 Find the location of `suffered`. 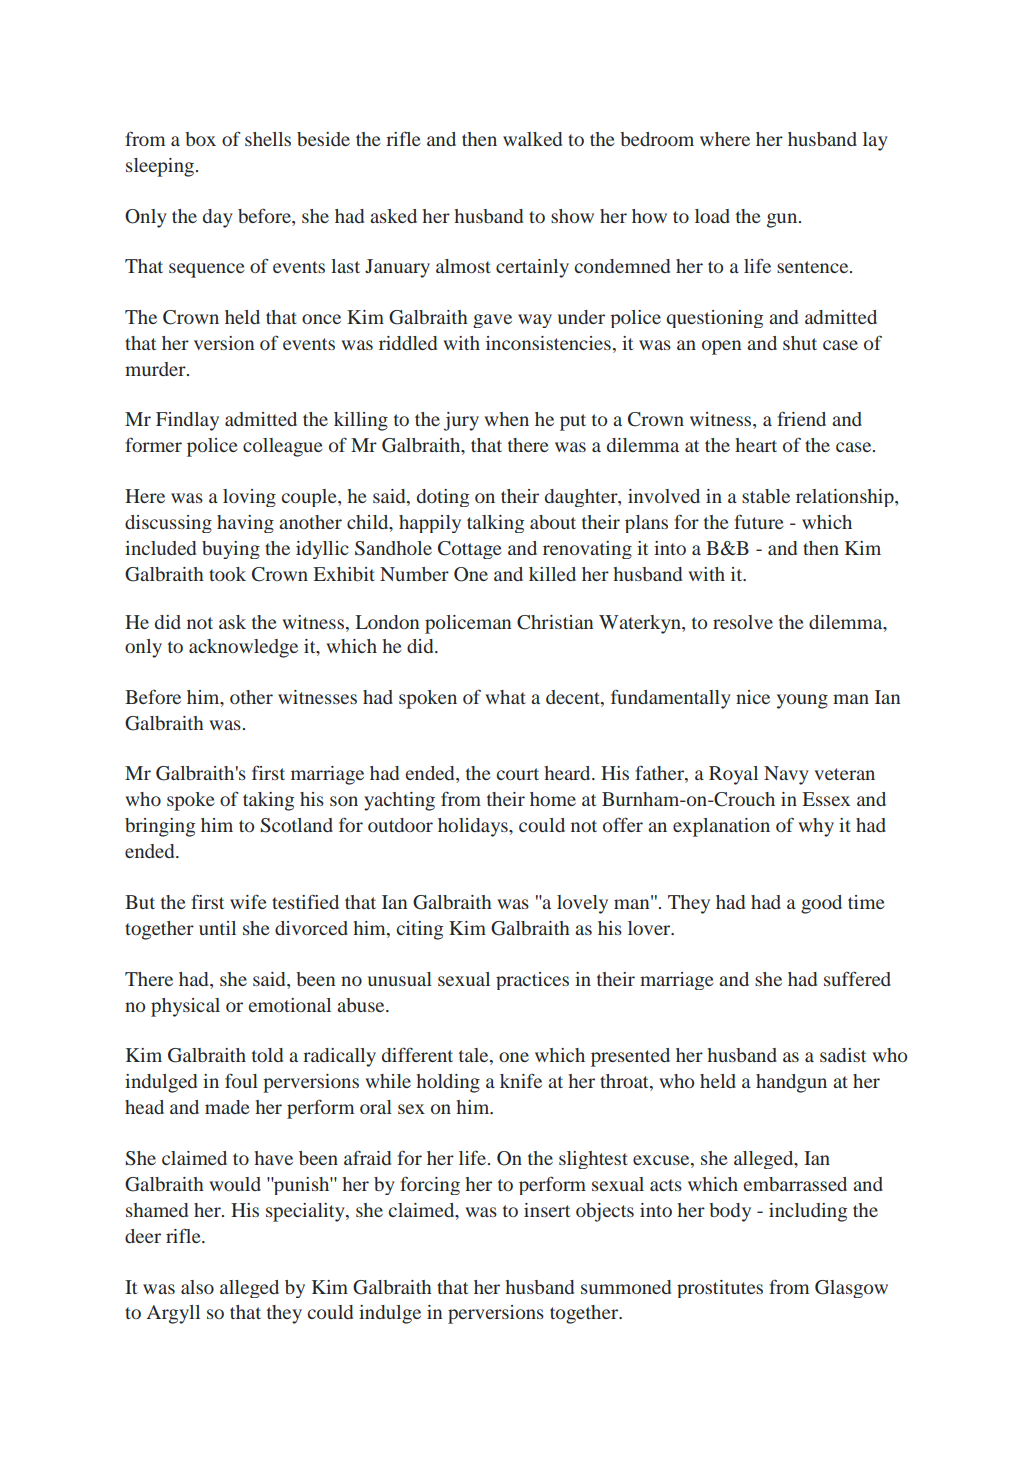

suffered is located at coordinates (857, 978).
